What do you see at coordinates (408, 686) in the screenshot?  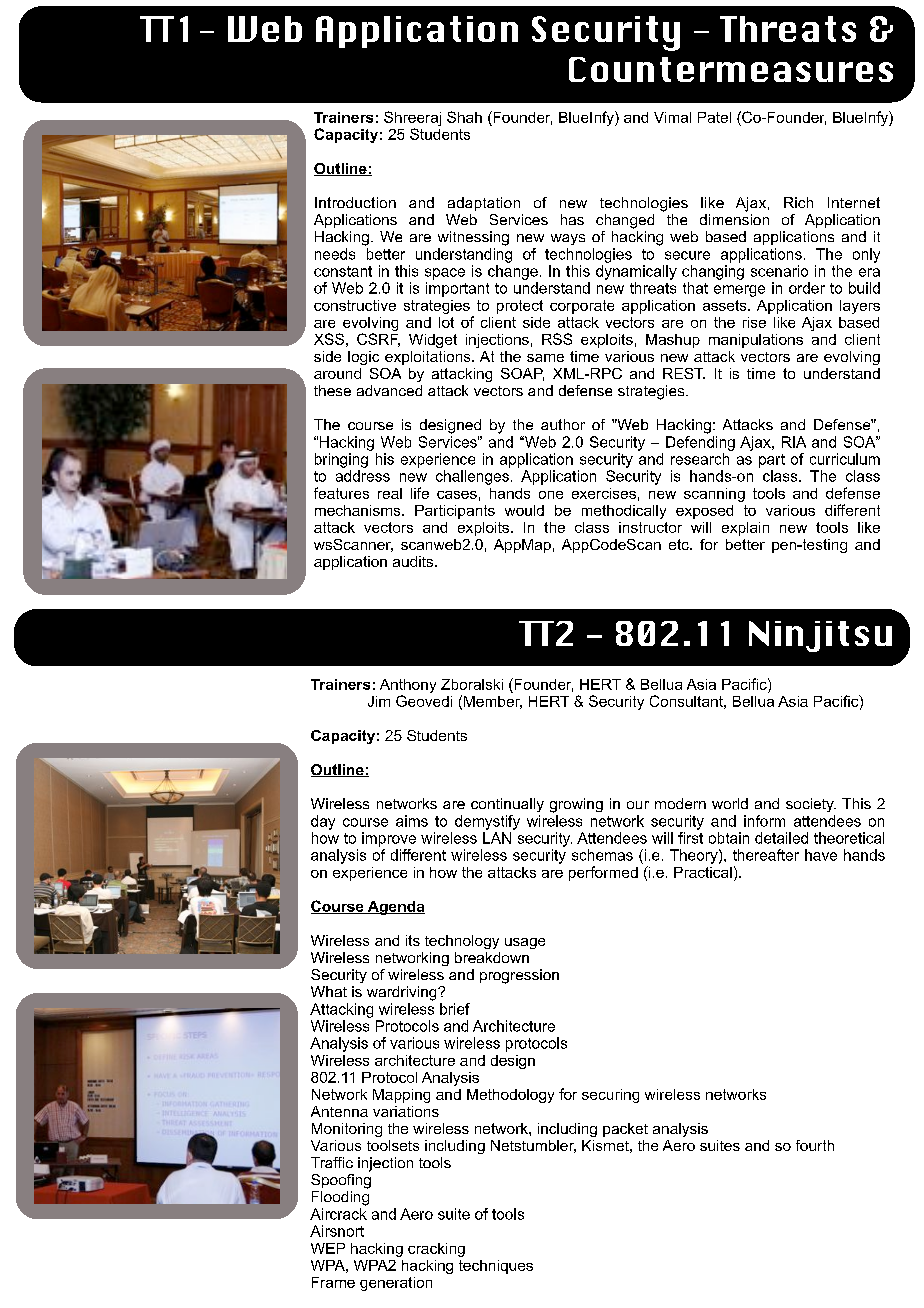 I see `Anthony` at bounding box center [408, 686].
